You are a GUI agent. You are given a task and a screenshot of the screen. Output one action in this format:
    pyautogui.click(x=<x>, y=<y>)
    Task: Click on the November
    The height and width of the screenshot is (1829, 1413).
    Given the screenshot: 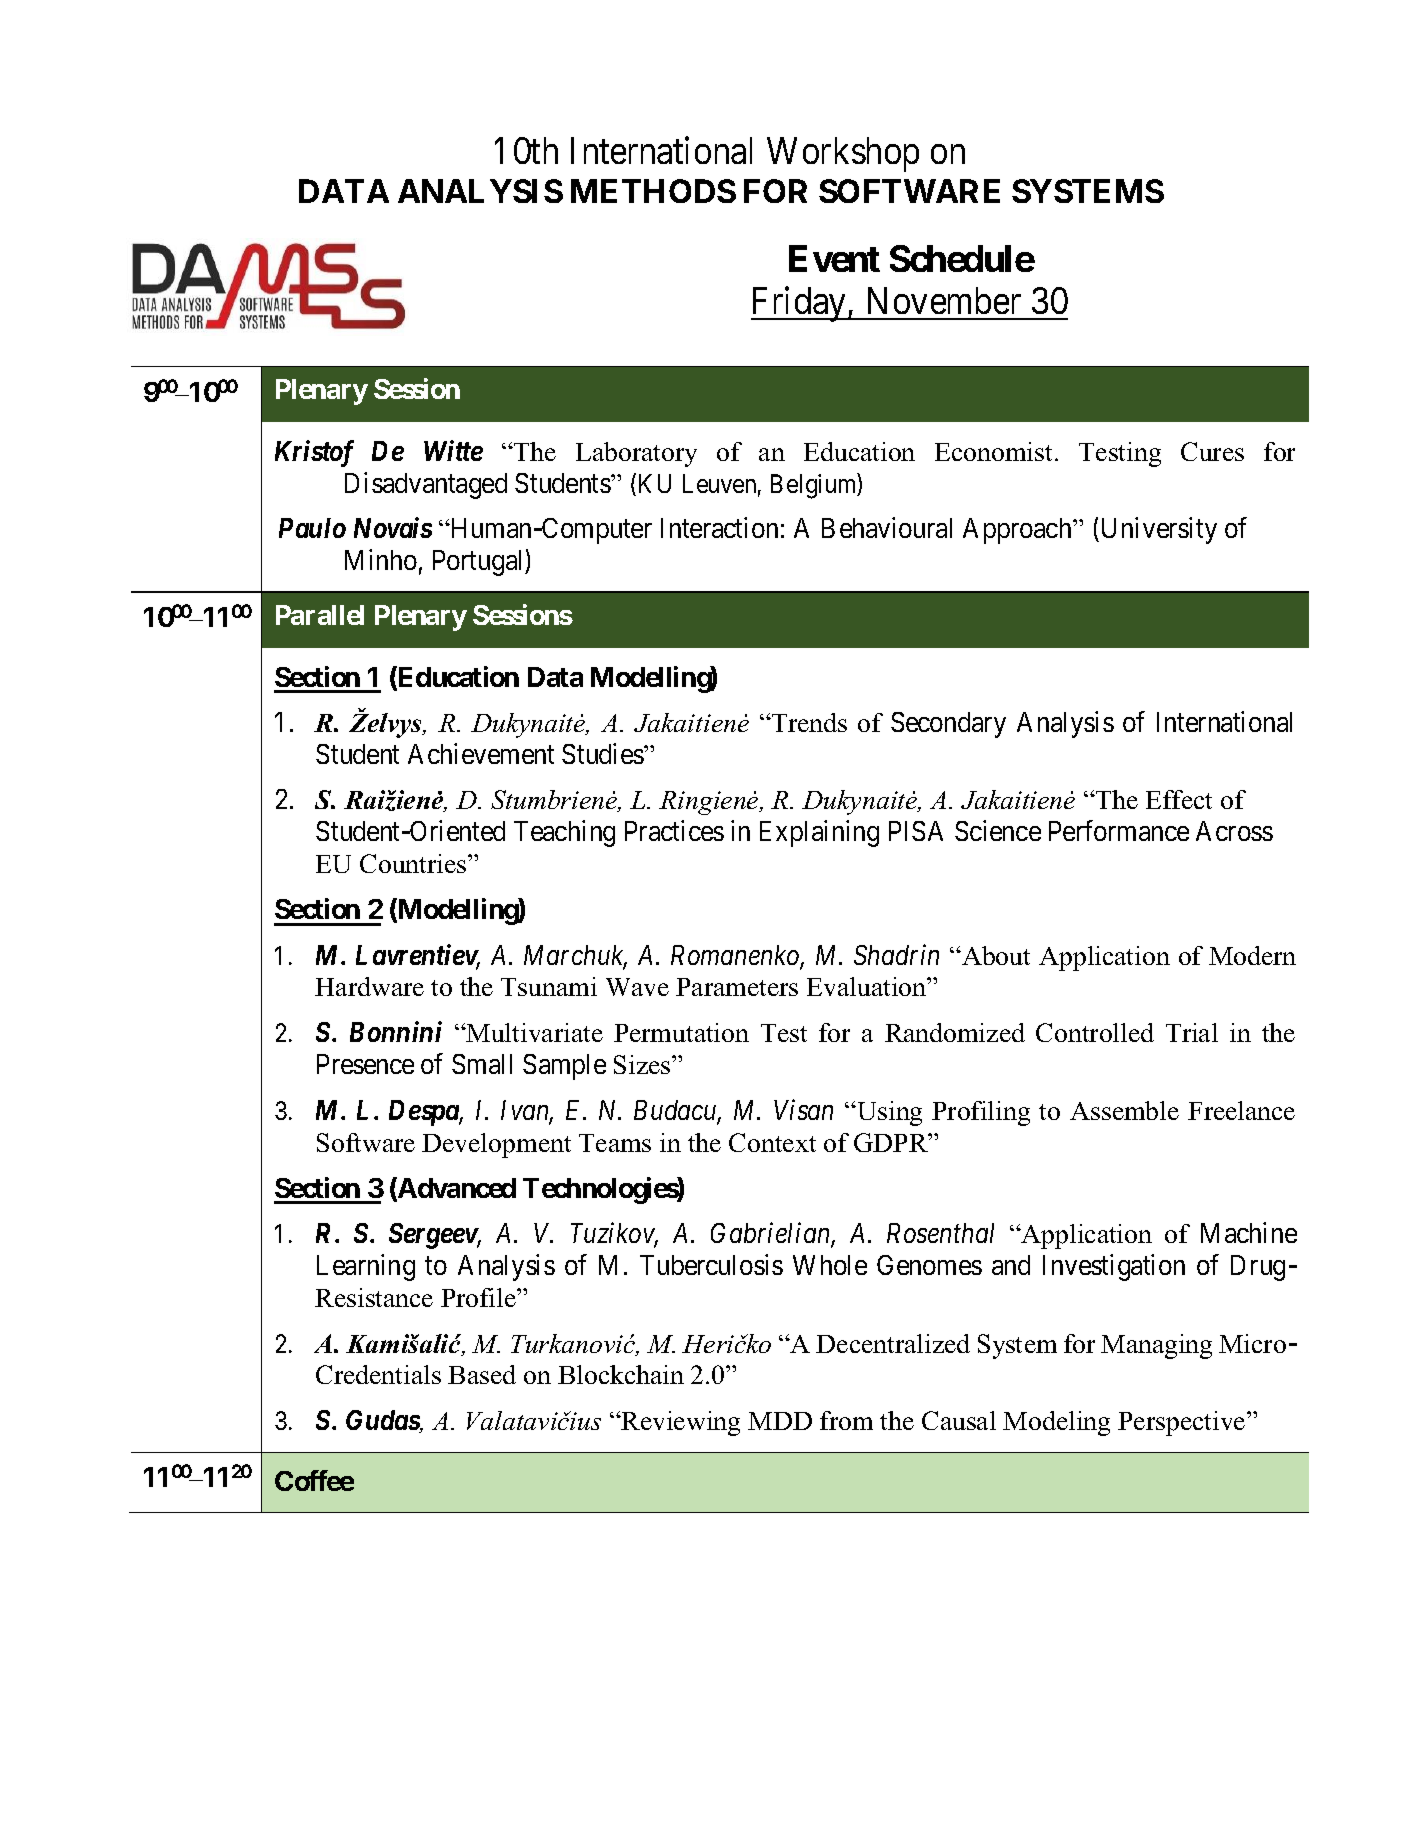 What is the action you would take?
    pyautogui.click(x=944, y=300)
